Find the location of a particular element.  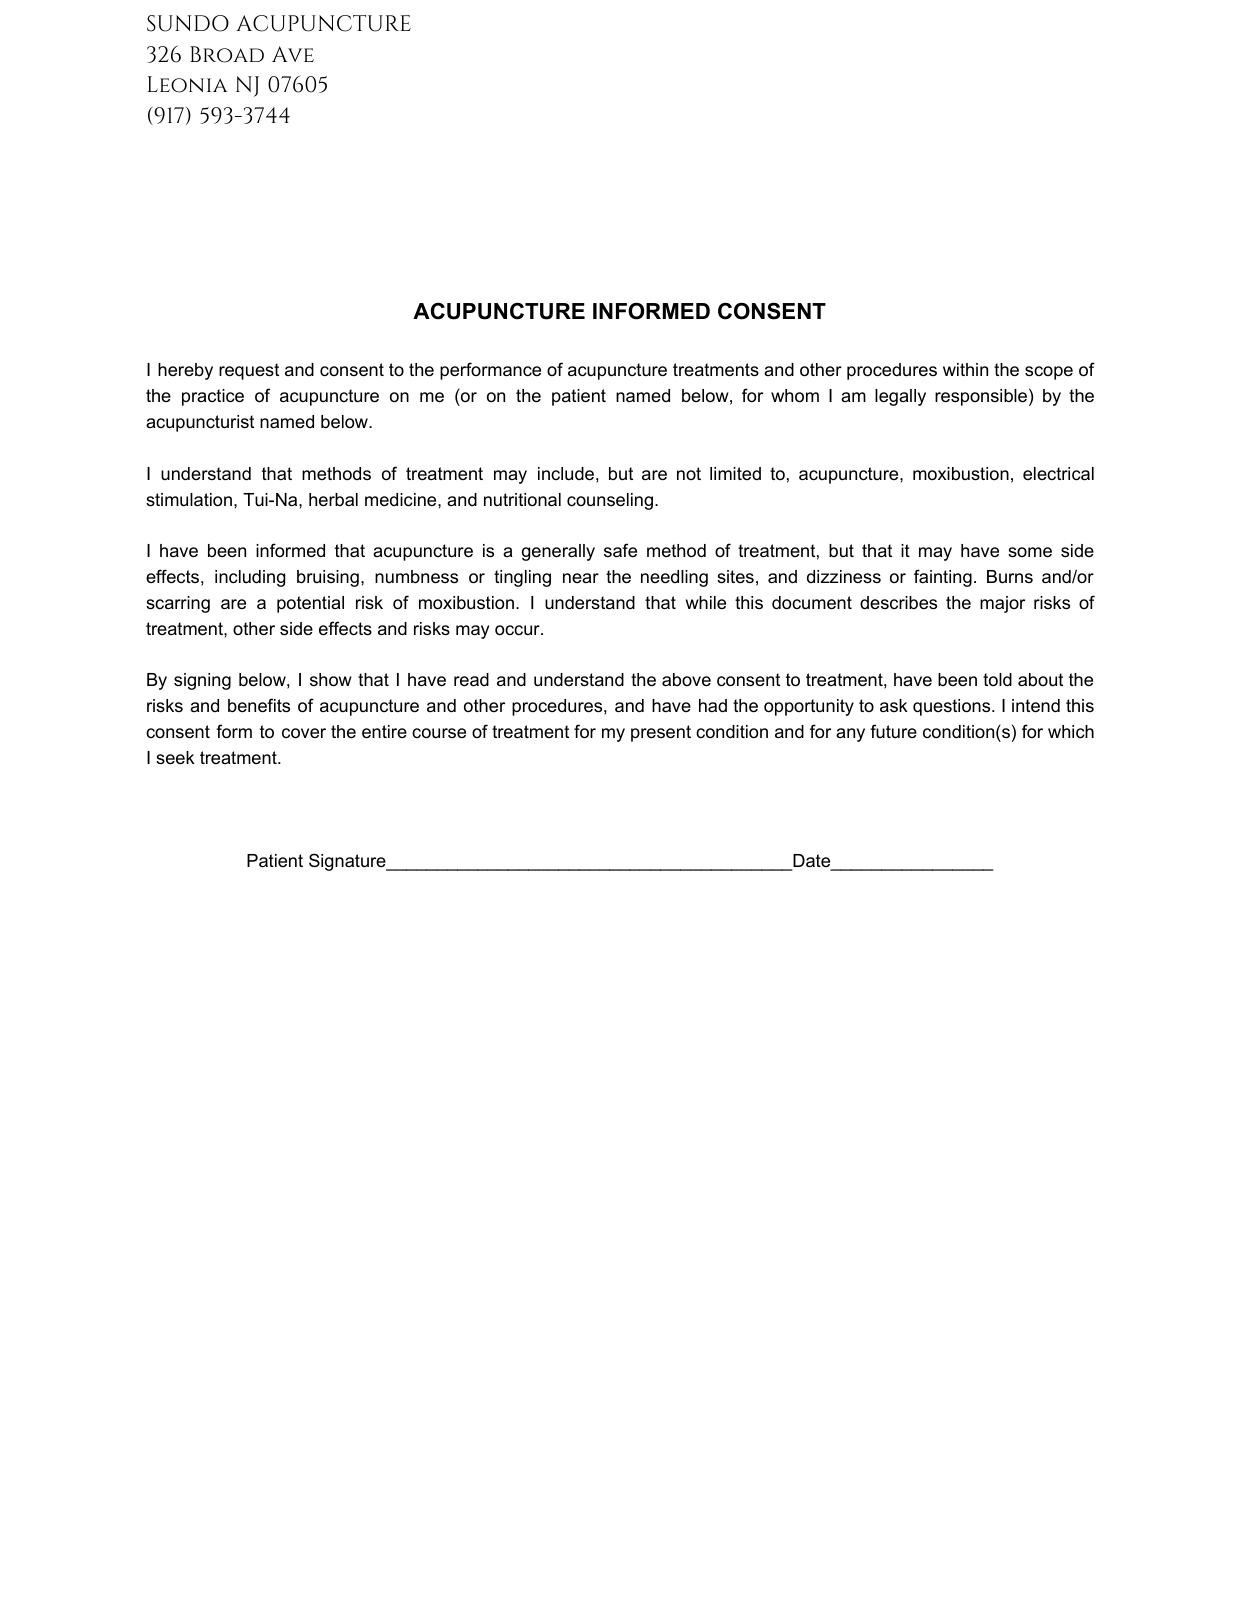

whom is located at coordinates (795, 396).
